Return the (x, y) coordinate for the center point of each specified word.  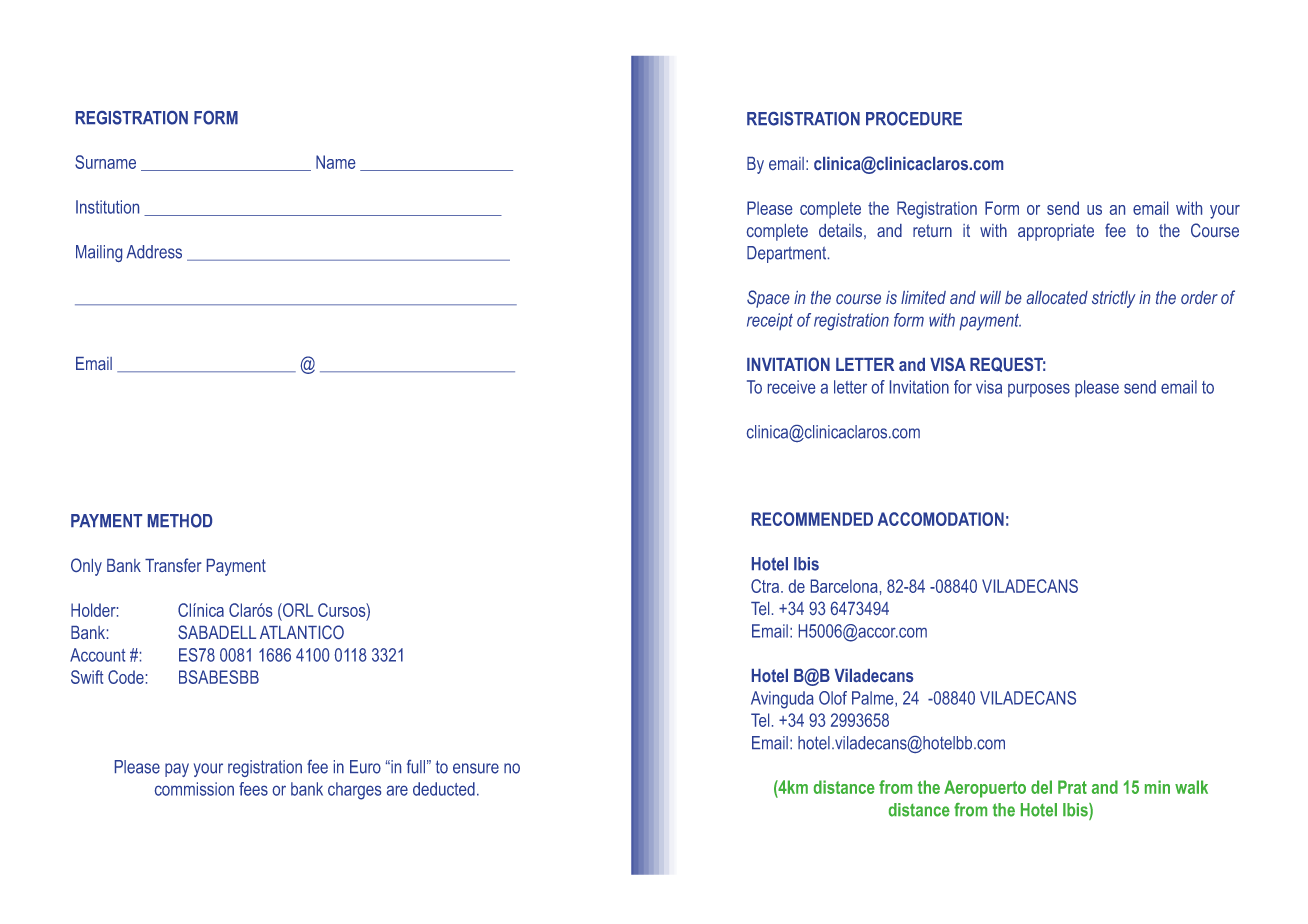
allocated (1057, 297)
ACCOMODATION (940, 519)
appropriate (1056, 232)
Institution (107, 207)
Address (154, 252)
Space (768, 299)
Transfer (173, 565)
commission (194, 789)
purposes (1039, 390)
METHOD (180, 521)
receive (791, 387)
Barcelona (844, 586)
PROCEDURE (914, 119)
